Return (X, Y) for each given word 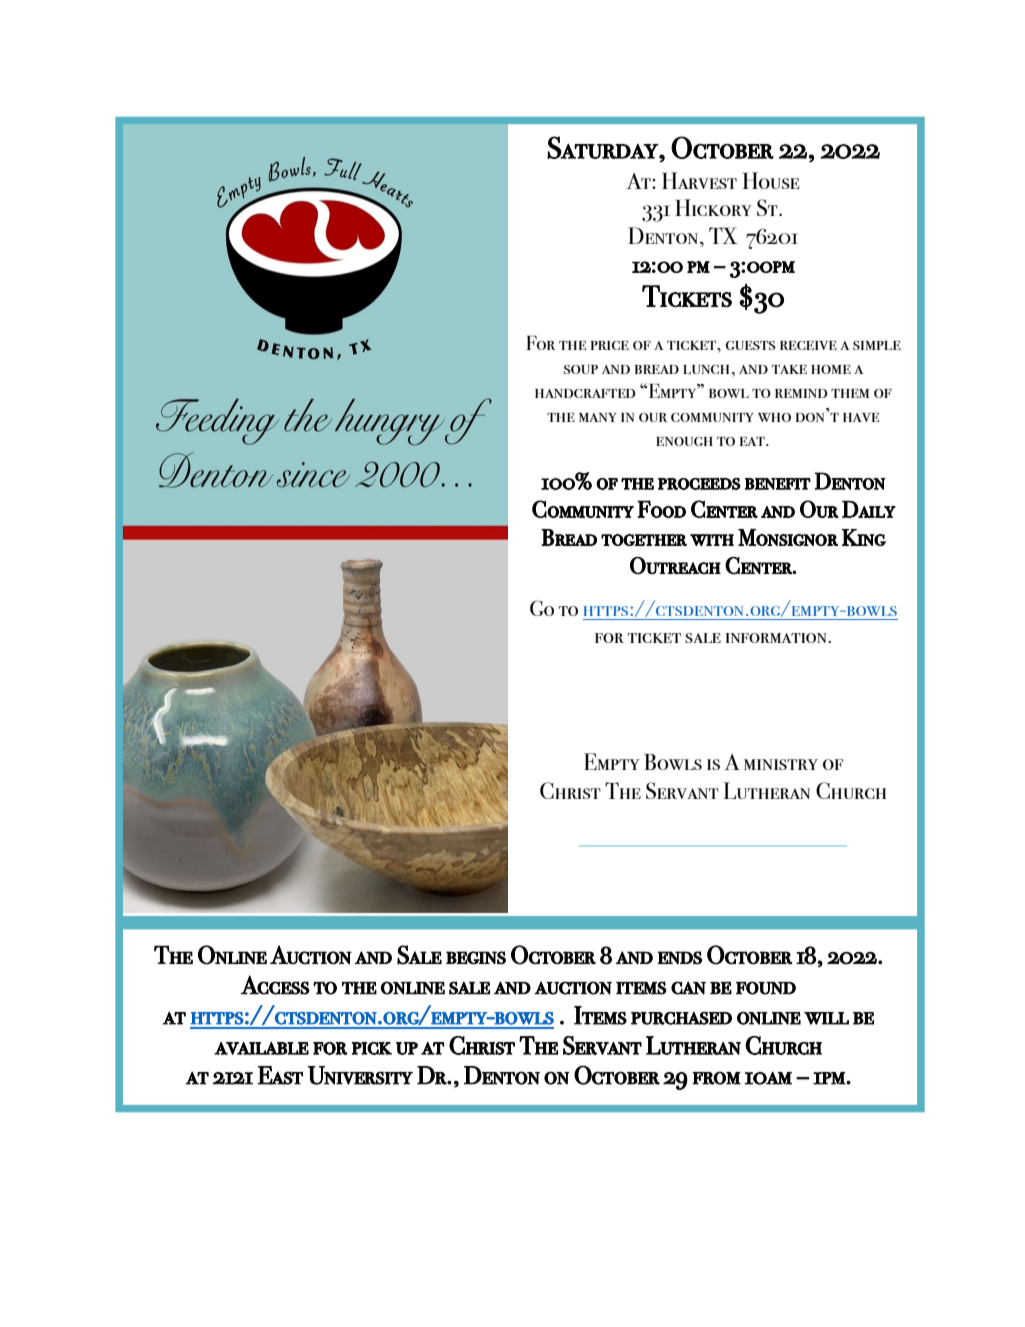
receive (808, 345)
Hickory (713, 207)
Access (275, 985)
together (644, 540)
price (610, 345)
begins (476, 958)
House (771, 180)
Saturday (603, 147)
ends (679, 958)
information (777, 638)
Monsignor (788, 537)
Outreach (675, 566)
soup (581, 369)
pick (371, 1048)
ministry (781, 764)
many (598, 417)
